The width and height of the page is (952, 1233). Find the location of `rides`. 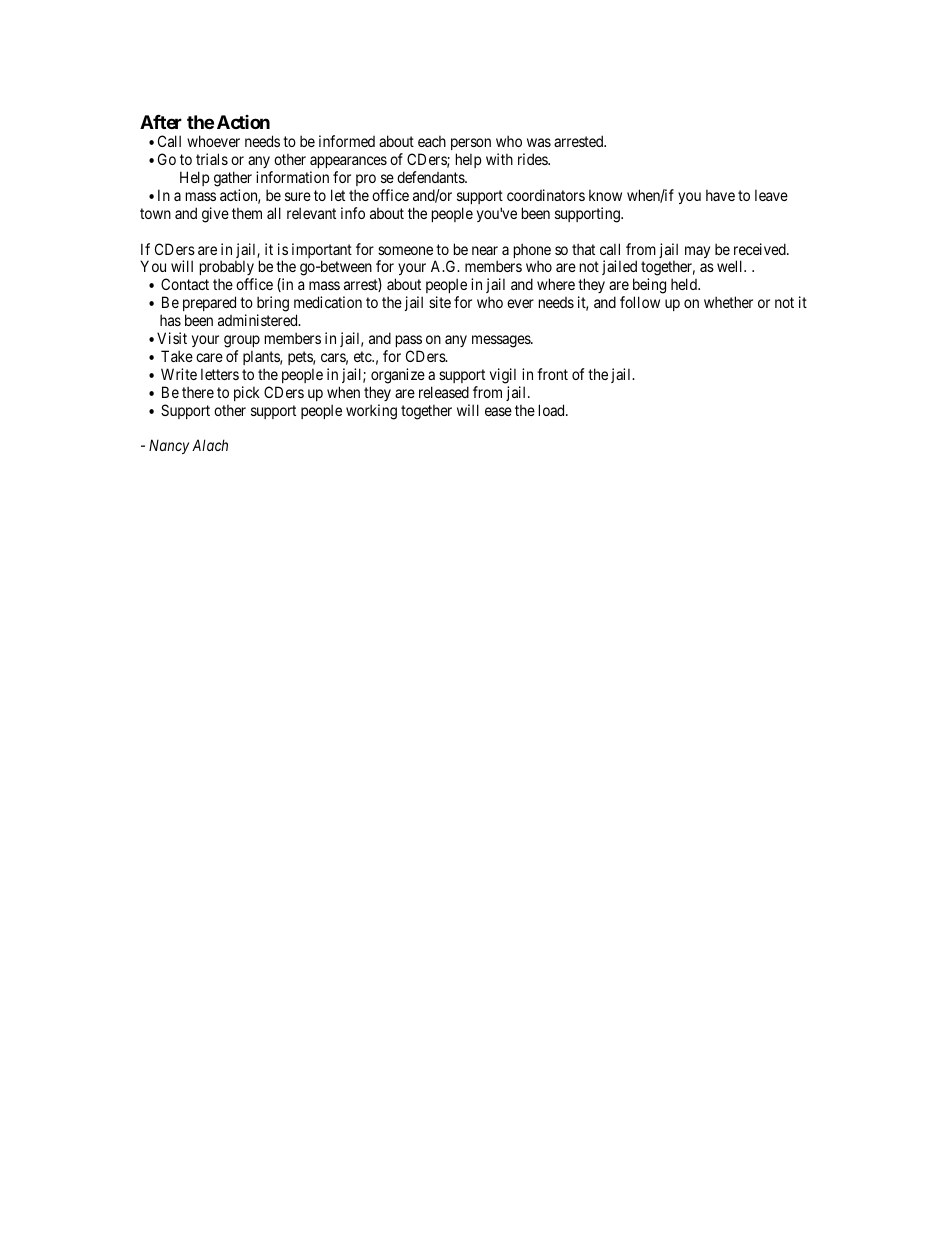

rides is located at coordinates (533, 159).
